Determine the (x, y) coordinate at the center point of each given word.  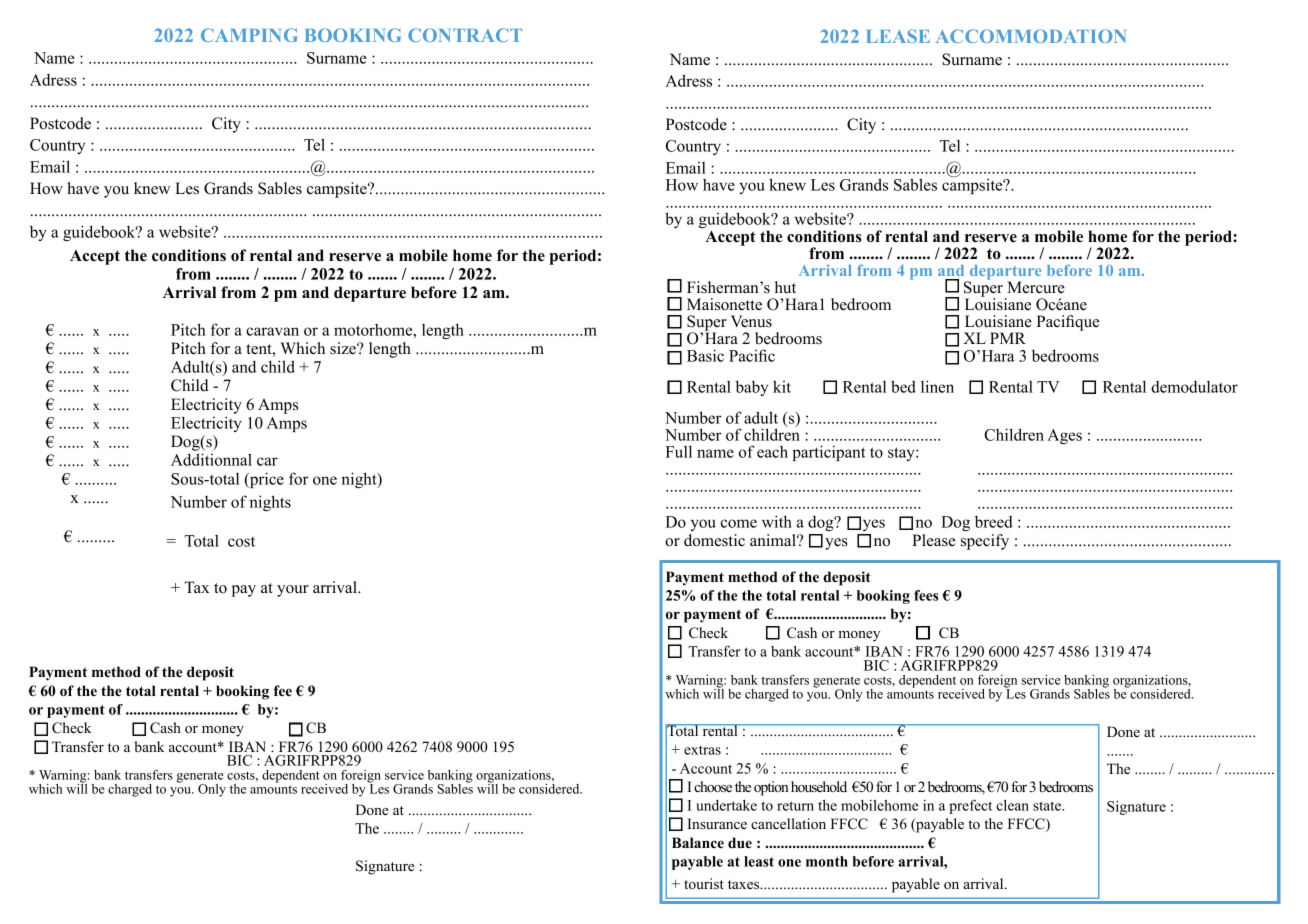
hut (785, 287)
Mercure (1036, 287)
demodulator (1194, 387)
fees (926, 595)
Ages (1064, 436)
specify (985, 542)
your (293, 591)
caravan (272, 331)
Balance (698, 842)
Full (679, 451)
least (759, 861)
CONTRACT (465, 35)
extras (702, 750)
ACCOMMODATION (1031, 36)
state (1048, 806)
